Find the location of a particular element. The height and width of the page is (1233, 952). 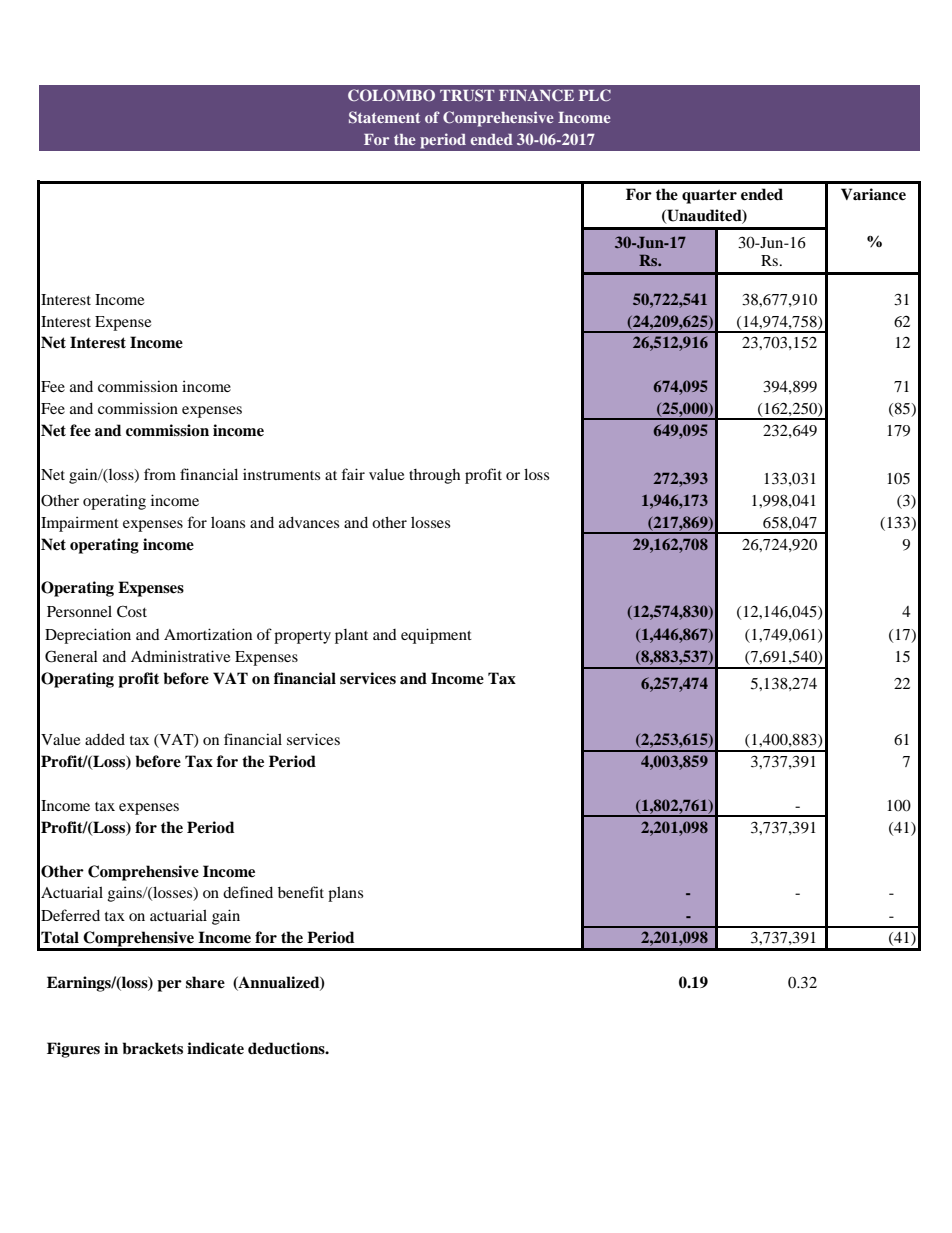

indicate is located at coordinates (215, 1048).
